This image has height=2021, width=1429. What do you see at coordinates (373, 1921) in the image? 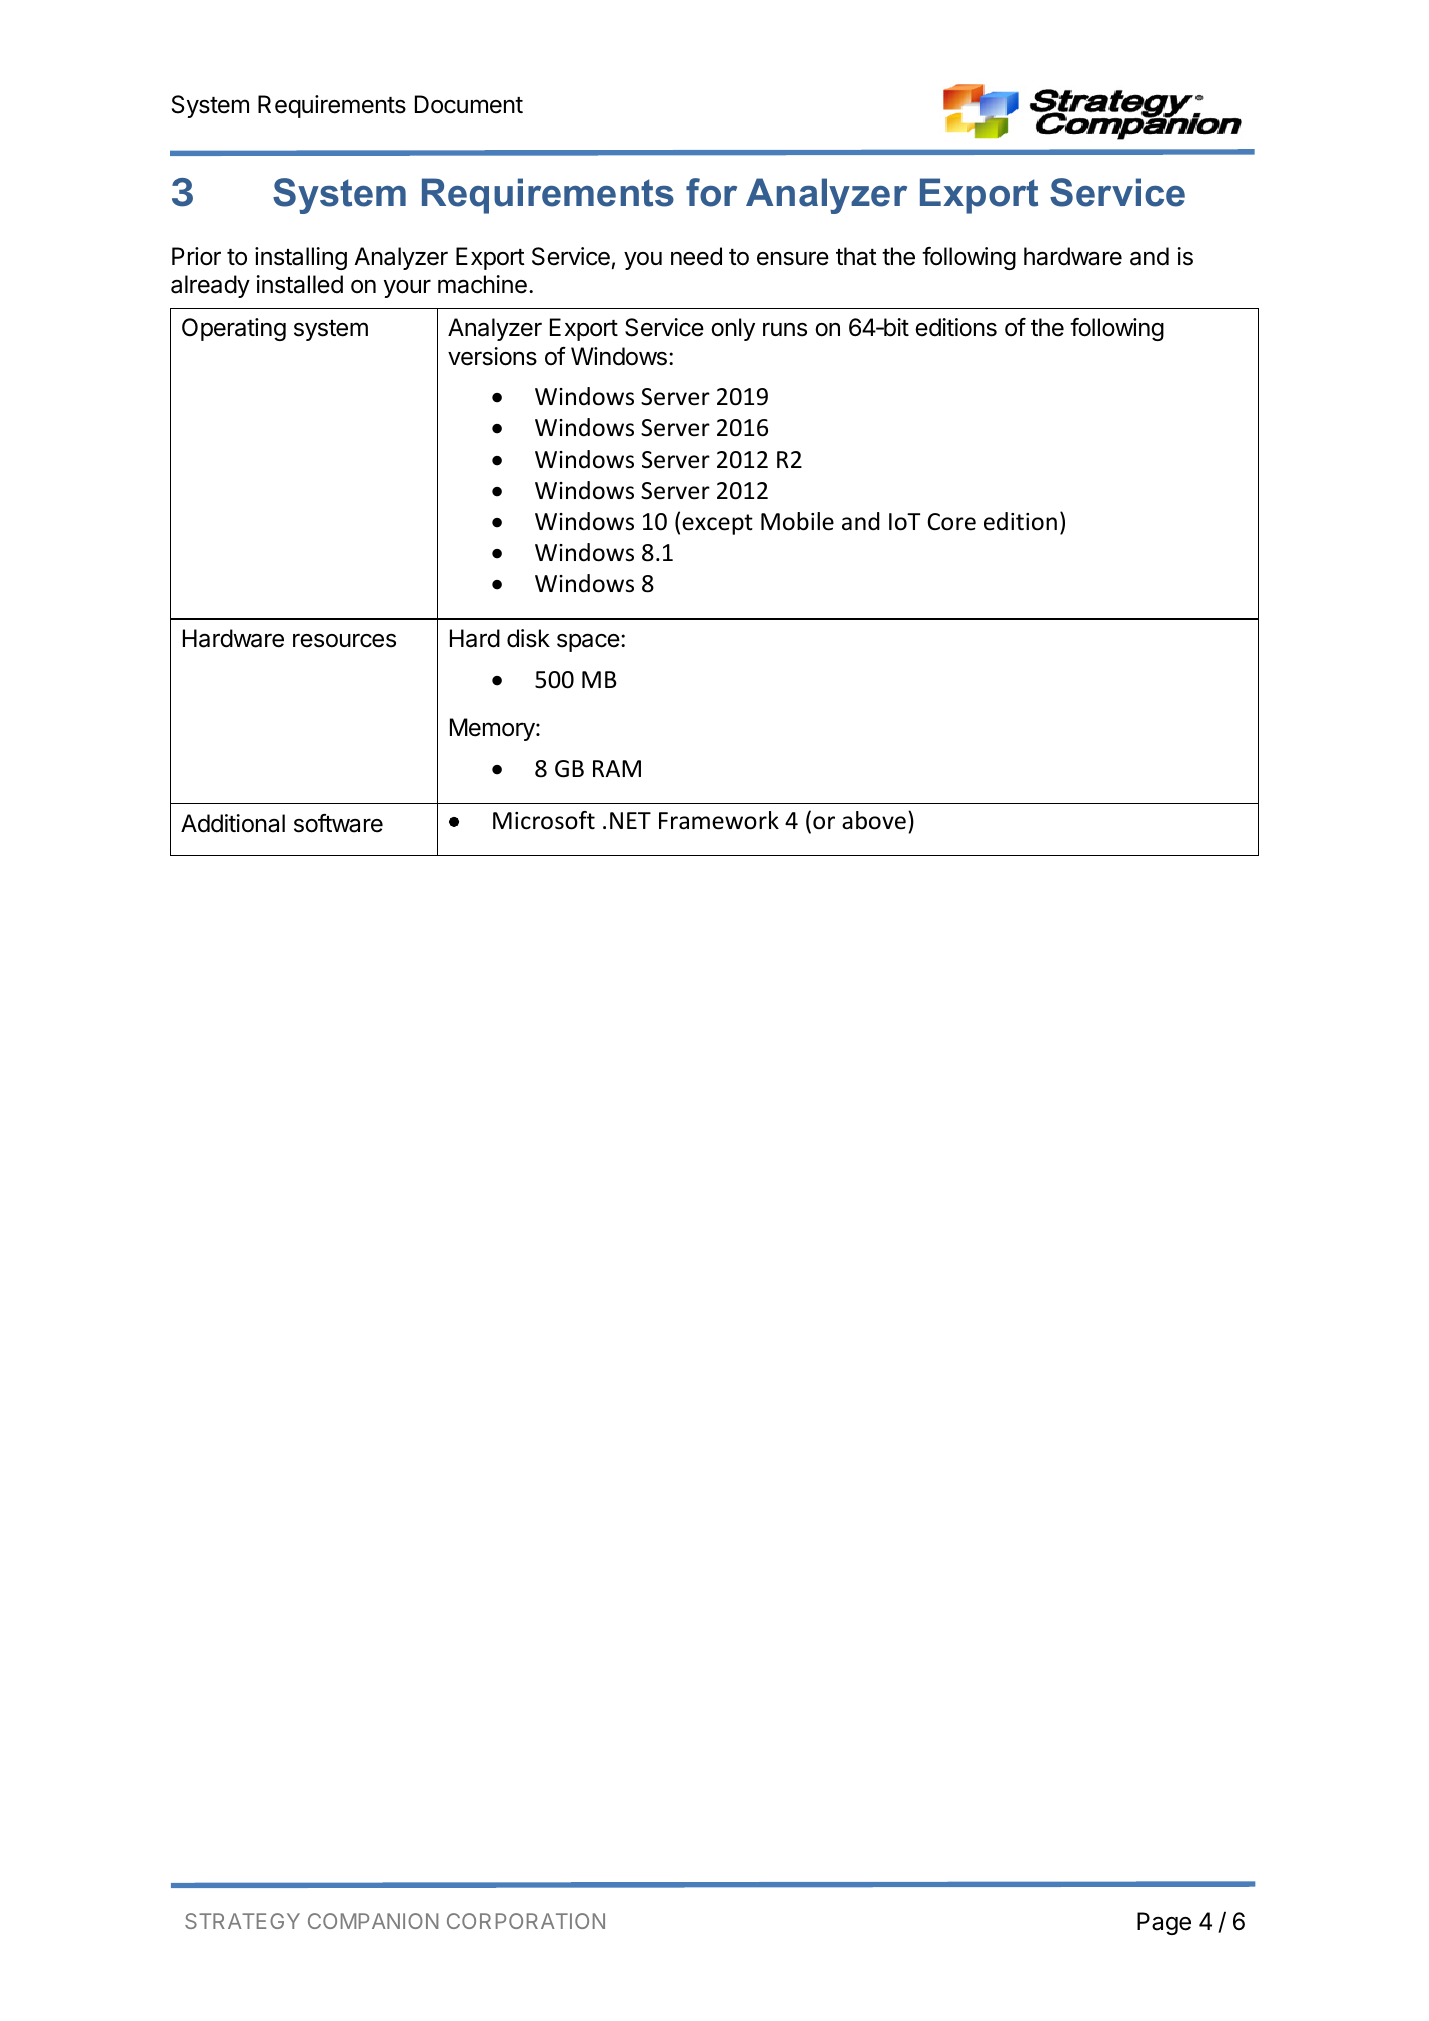
I see `COMPANION` at bounding box center [373, 1921].
